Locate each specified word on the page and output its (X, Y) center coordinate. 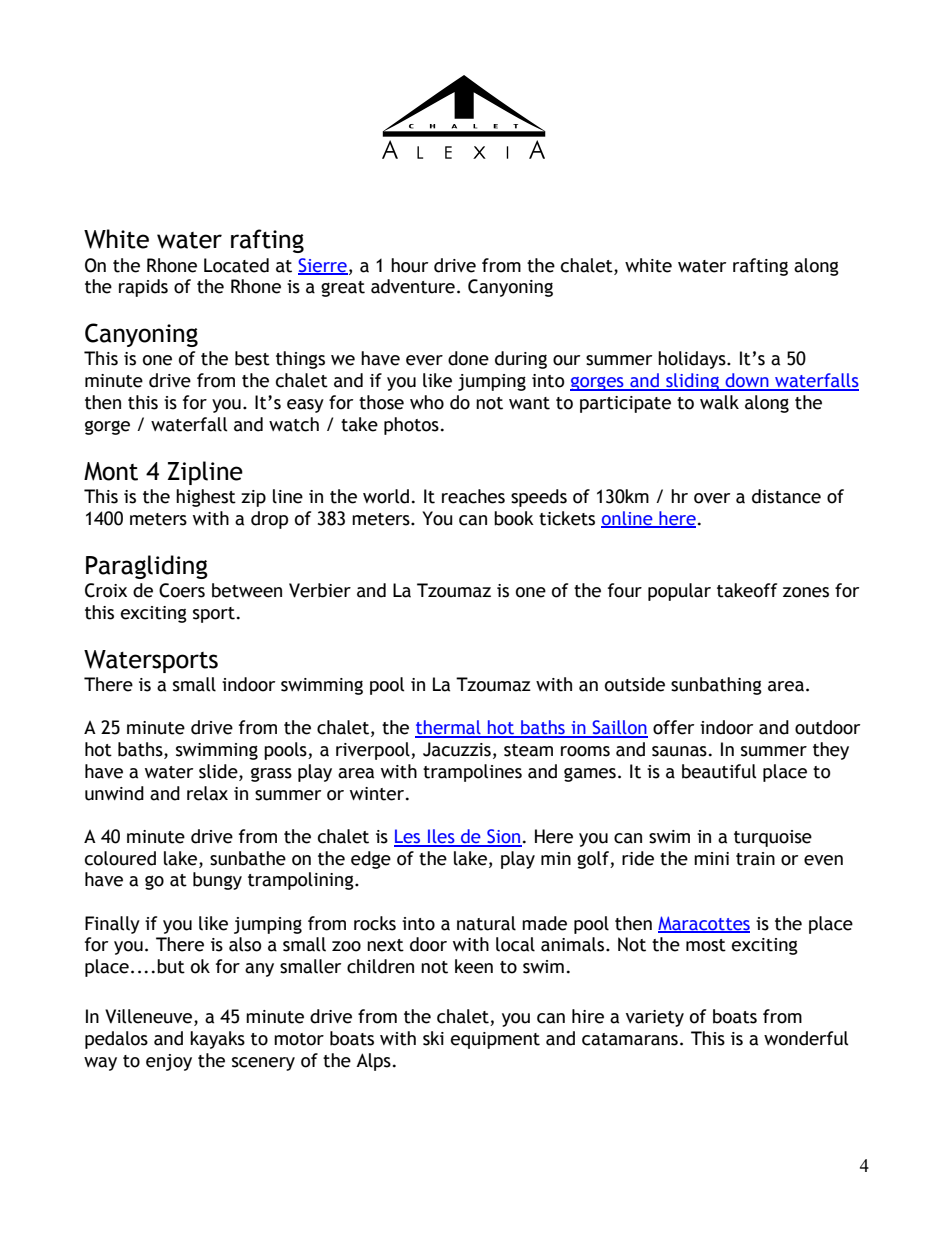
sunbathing (716, 686)
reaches (473, 496)
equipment (495, 1040)
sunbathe (248, 858)
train (755, 859)
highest (206, 498)
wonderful (806, 1038)
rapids (143, 288)
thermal (449, 728)
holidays (693, 360)
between (247, 590)
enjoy (169, 1062)
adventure (413, 286)
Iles (441, 837)
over (712, 498)
